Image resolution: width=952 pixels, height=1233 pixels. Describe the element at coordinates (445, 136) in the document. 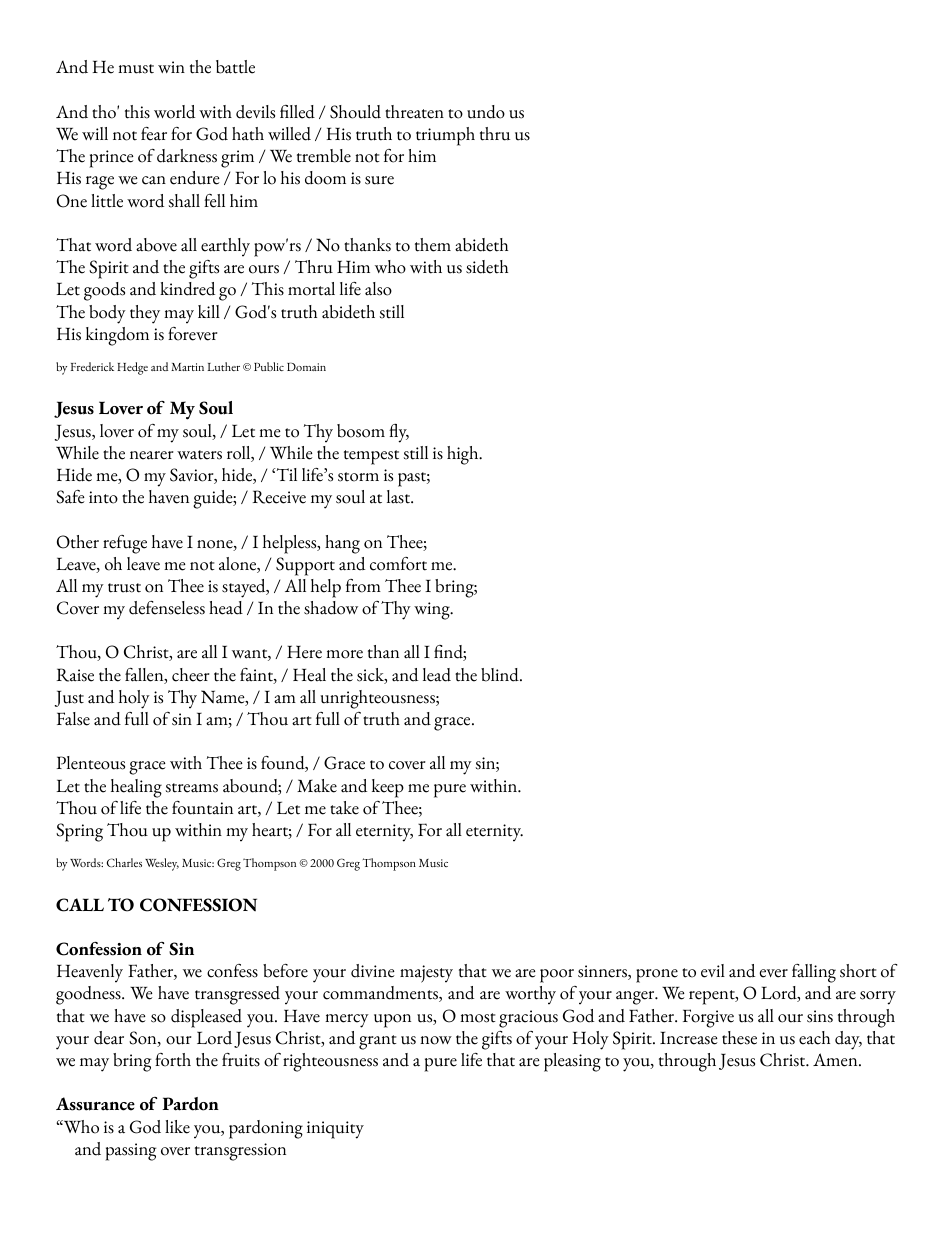

I see `triumph` at that location.
